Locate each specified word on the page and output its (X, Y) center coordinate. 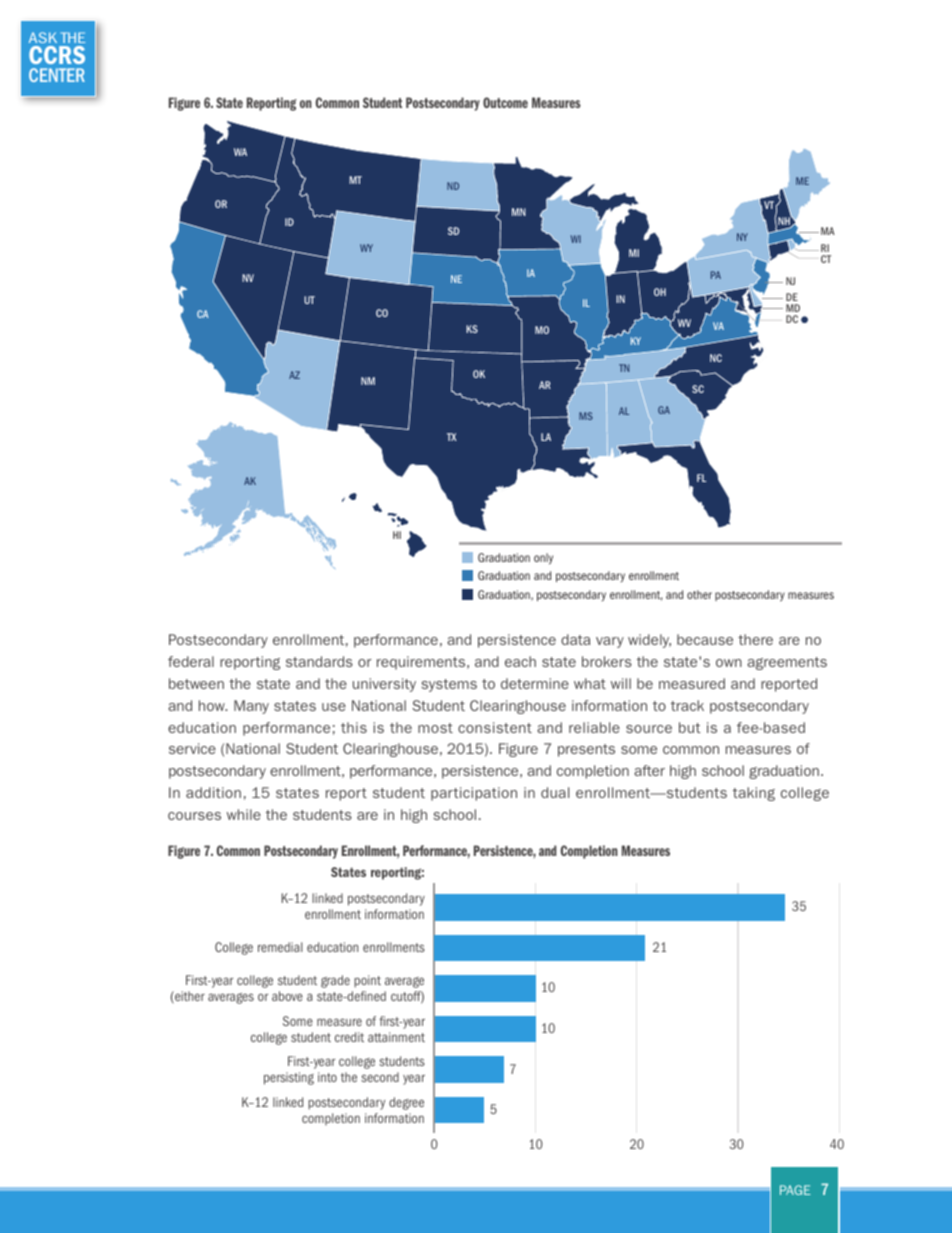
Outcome (505, 102)
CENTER (57, 75)
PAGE (795, 1190)
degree (406, 1103)
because (705, 639)
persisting (289, 1078)
